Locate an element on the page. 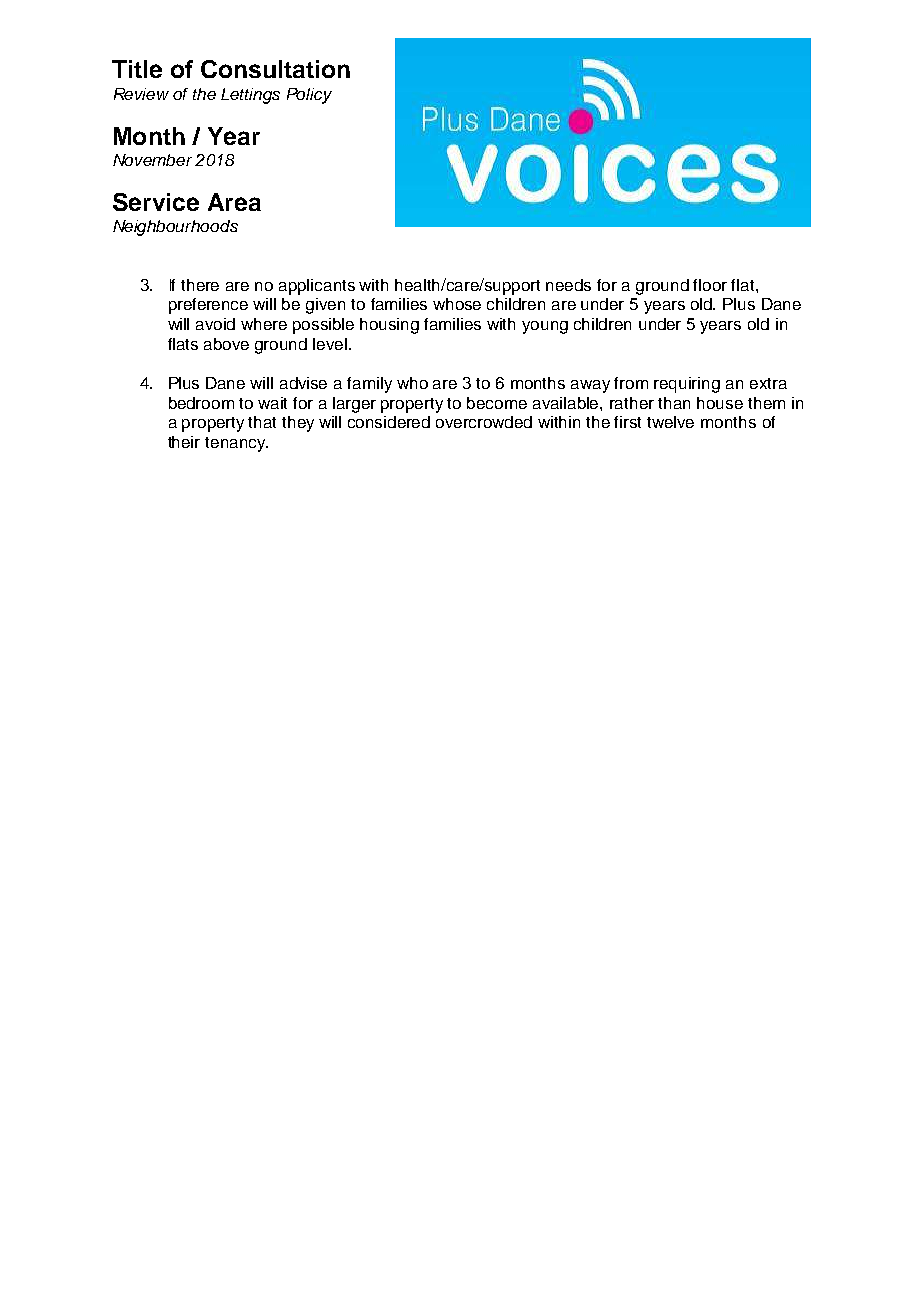 This image has height=1308, width=924. needs is located at coordinates (568, 285).
